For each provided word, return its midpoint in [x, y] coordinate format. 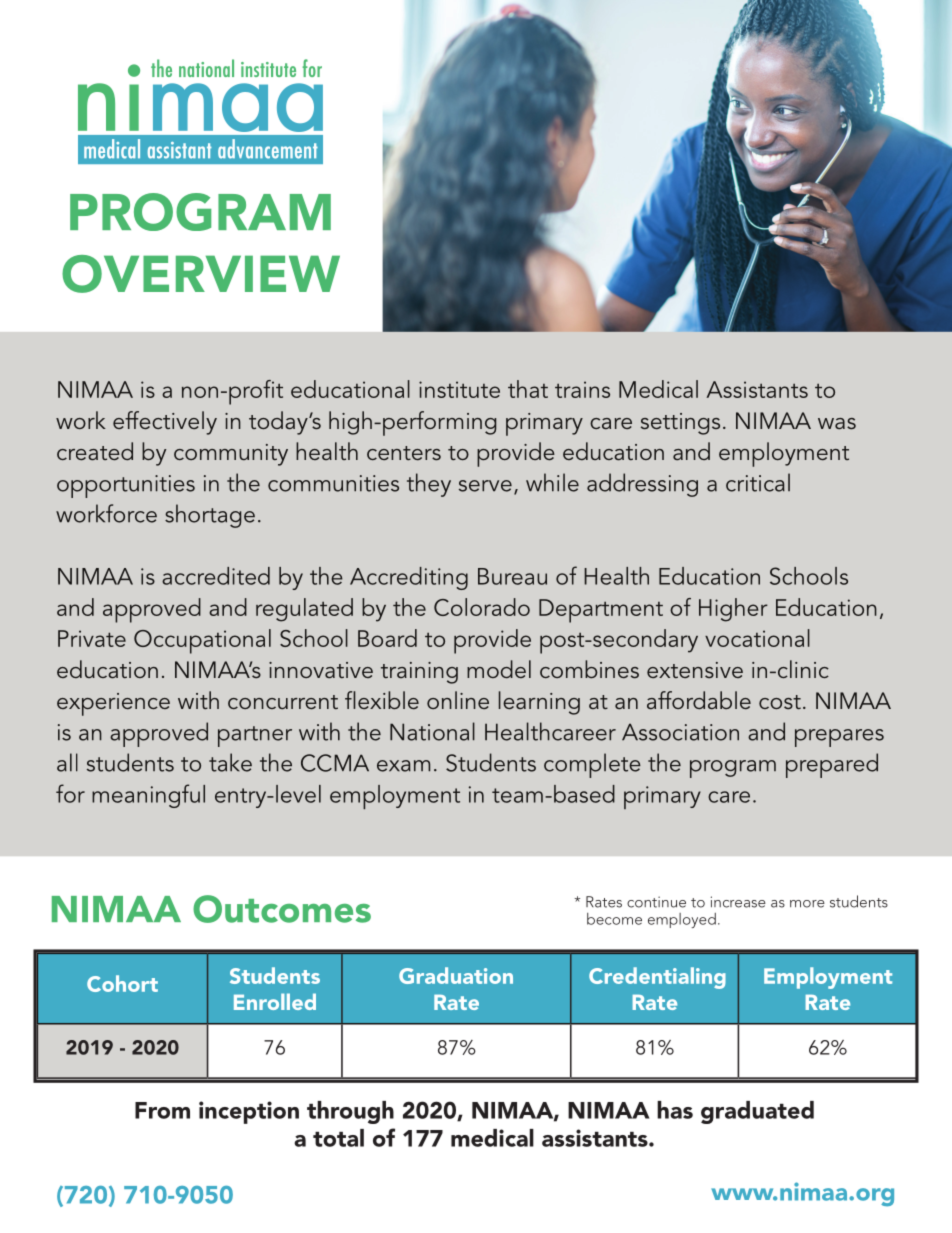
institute [459, 389]
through [350, 1112]
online [458, 700]
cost [780, 702]
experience [113, 704]
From [162, 1110]
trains [582, 389]
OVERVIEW [201, 274]
